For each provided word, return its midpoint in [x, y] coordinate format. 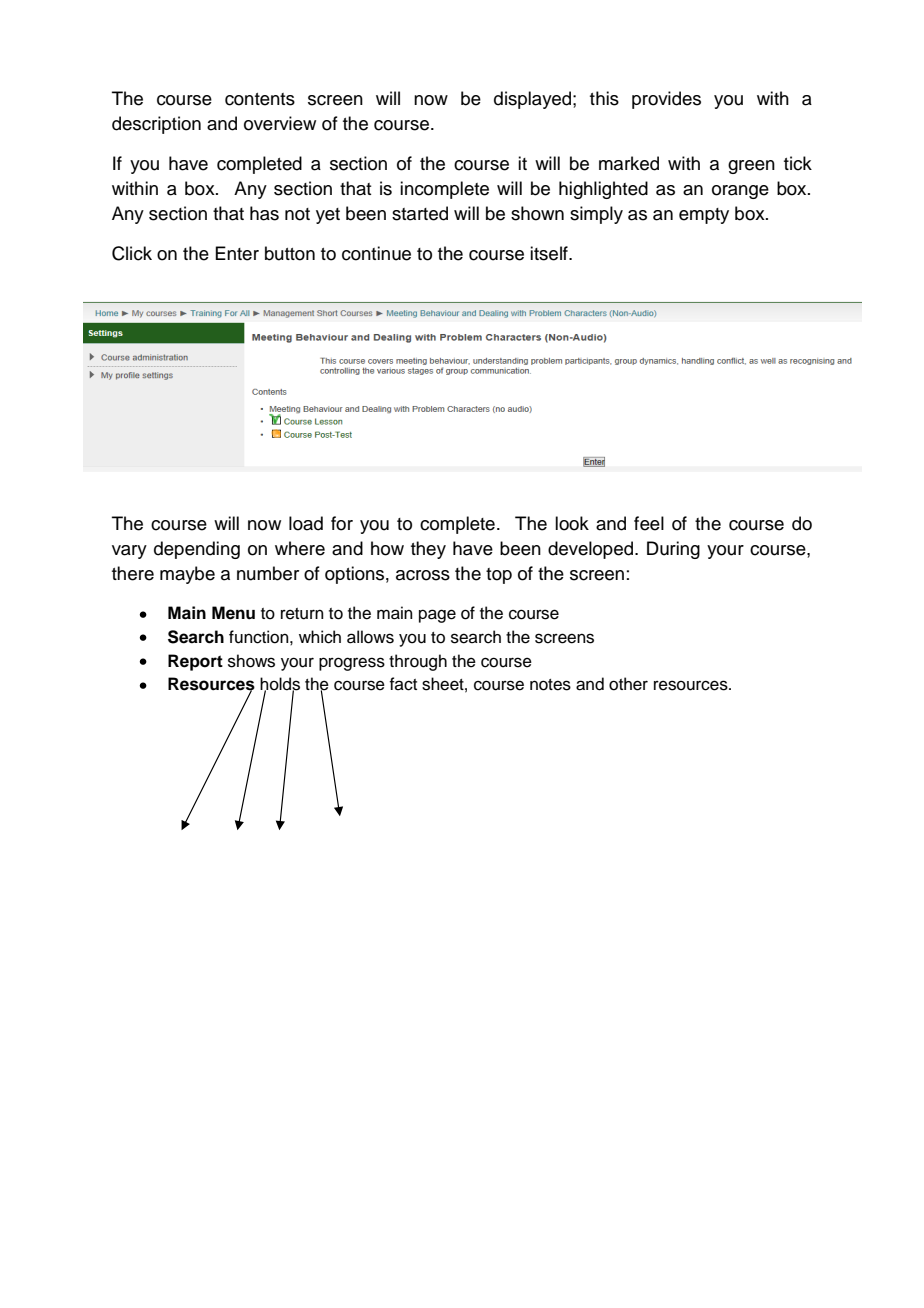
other [628, 684]
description [156, 125]
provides [666, 100]
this [604, 98]
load [306, 523]
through [418, 662]
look [572, 523]
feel [649, 523]
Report [195, 662]
